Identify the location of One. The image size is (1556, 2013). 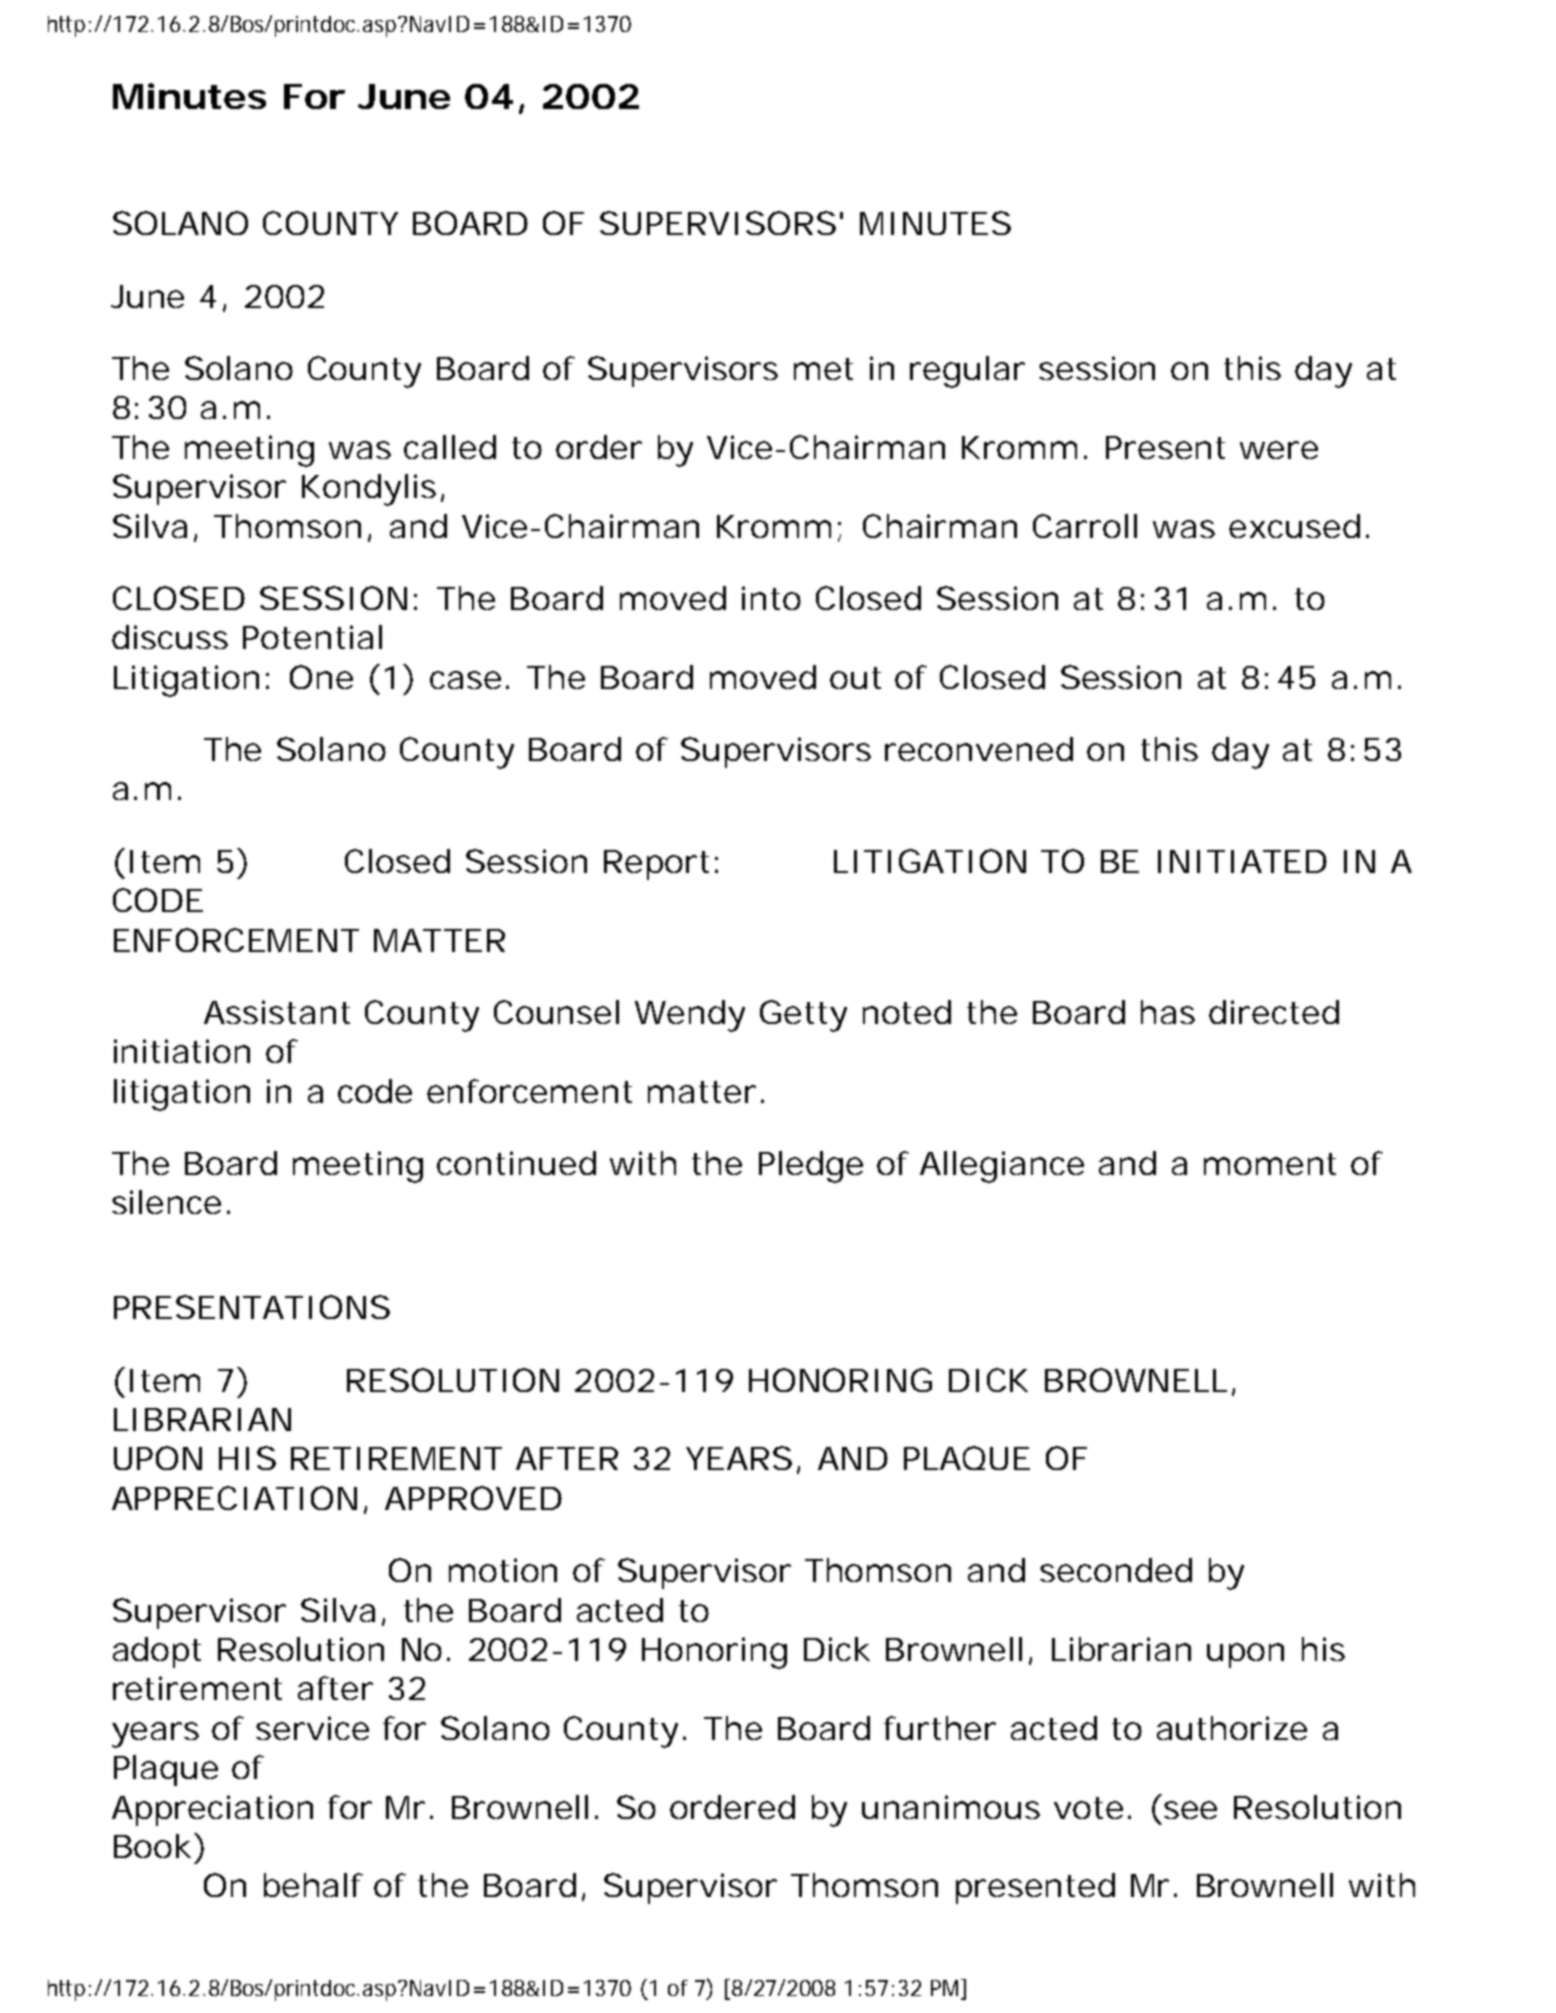
(321, 677).
